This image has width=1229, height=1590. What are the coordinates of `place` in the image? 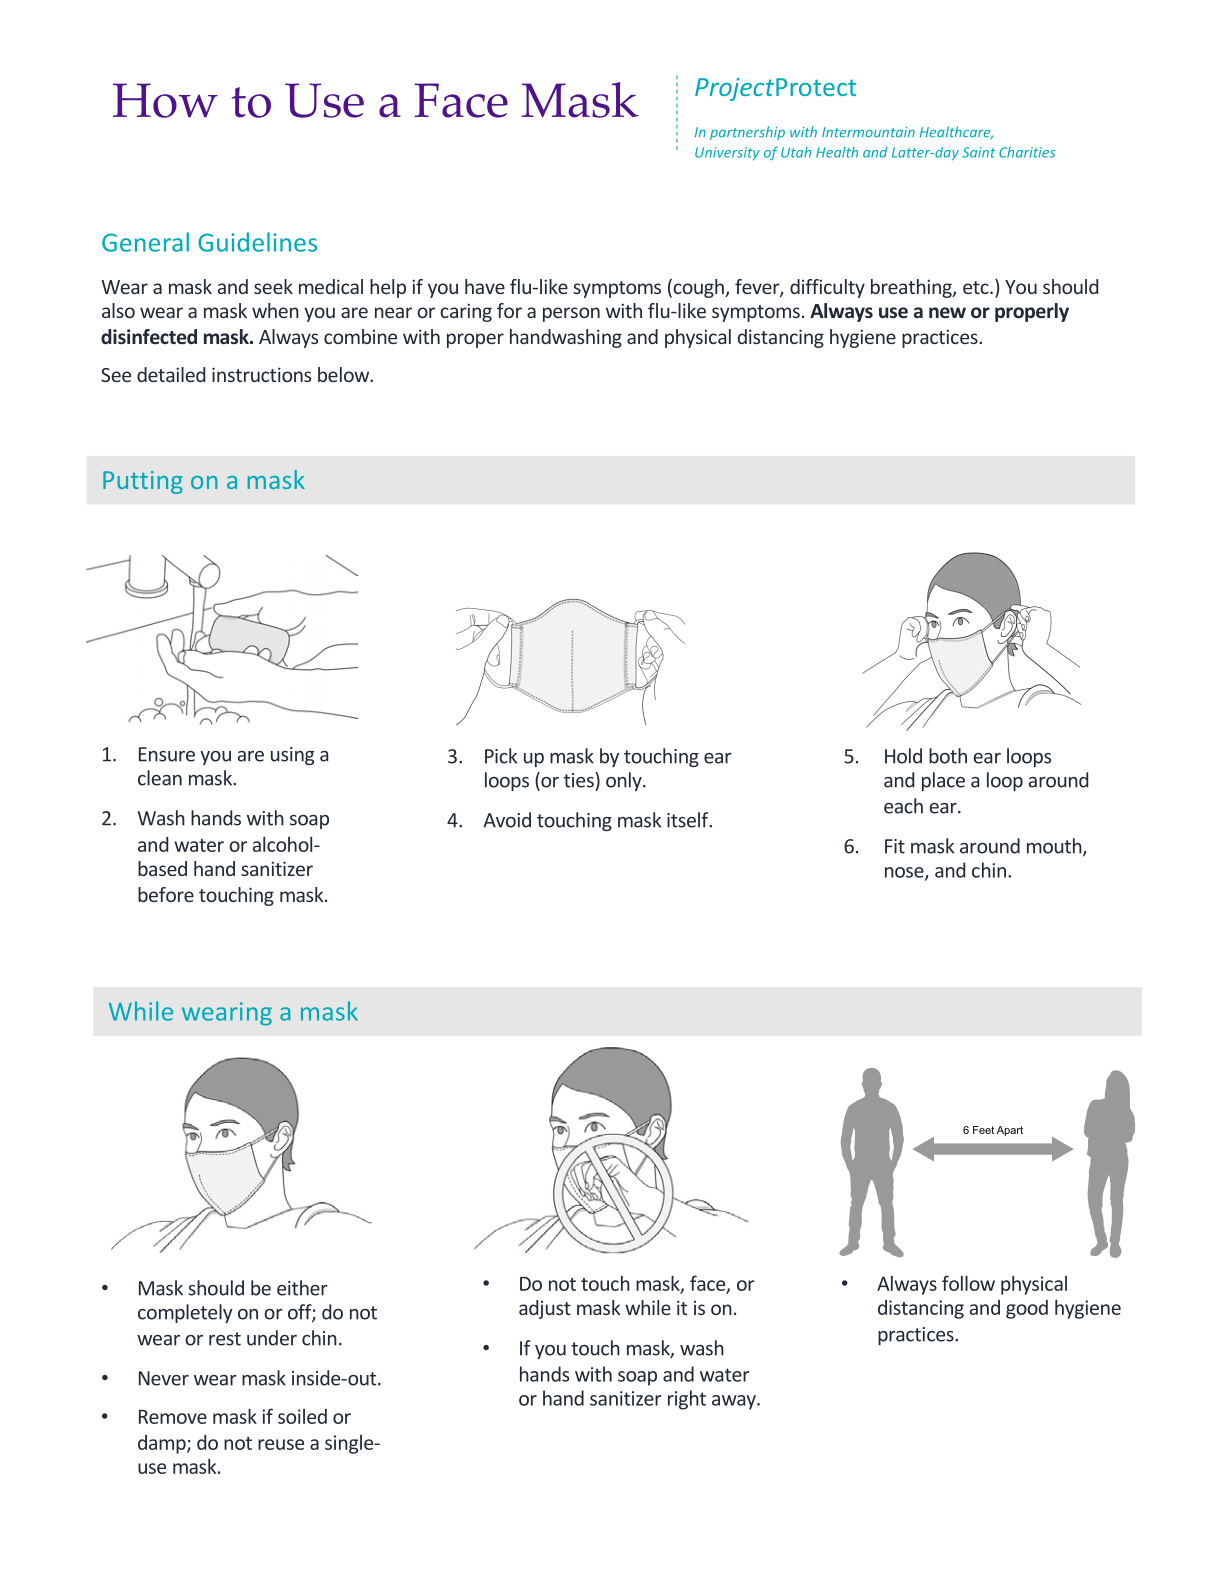 It's located at (943, 781).
